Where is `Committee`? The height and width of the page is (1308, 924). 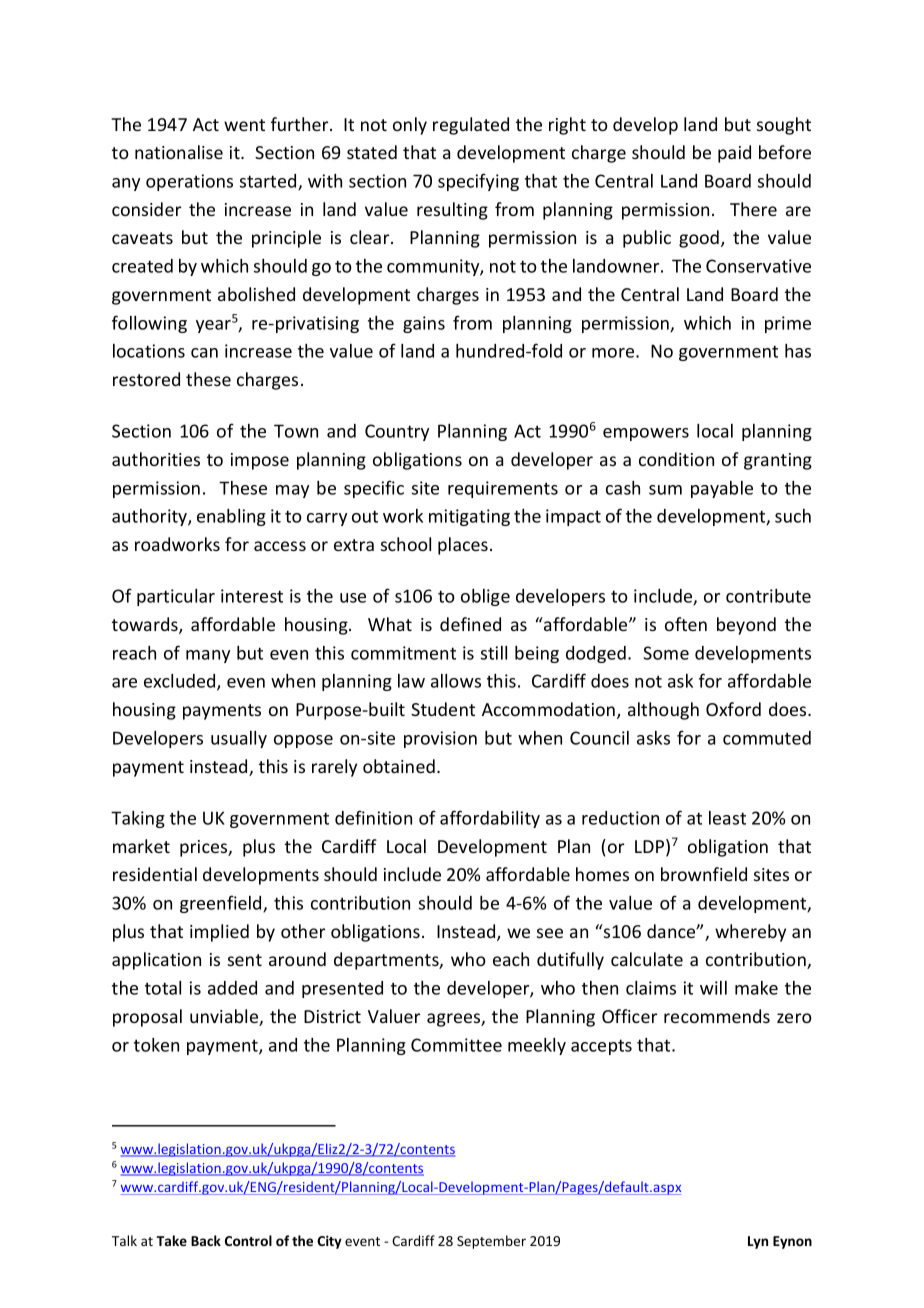
Committee is located at coordinates (456, 1045).
